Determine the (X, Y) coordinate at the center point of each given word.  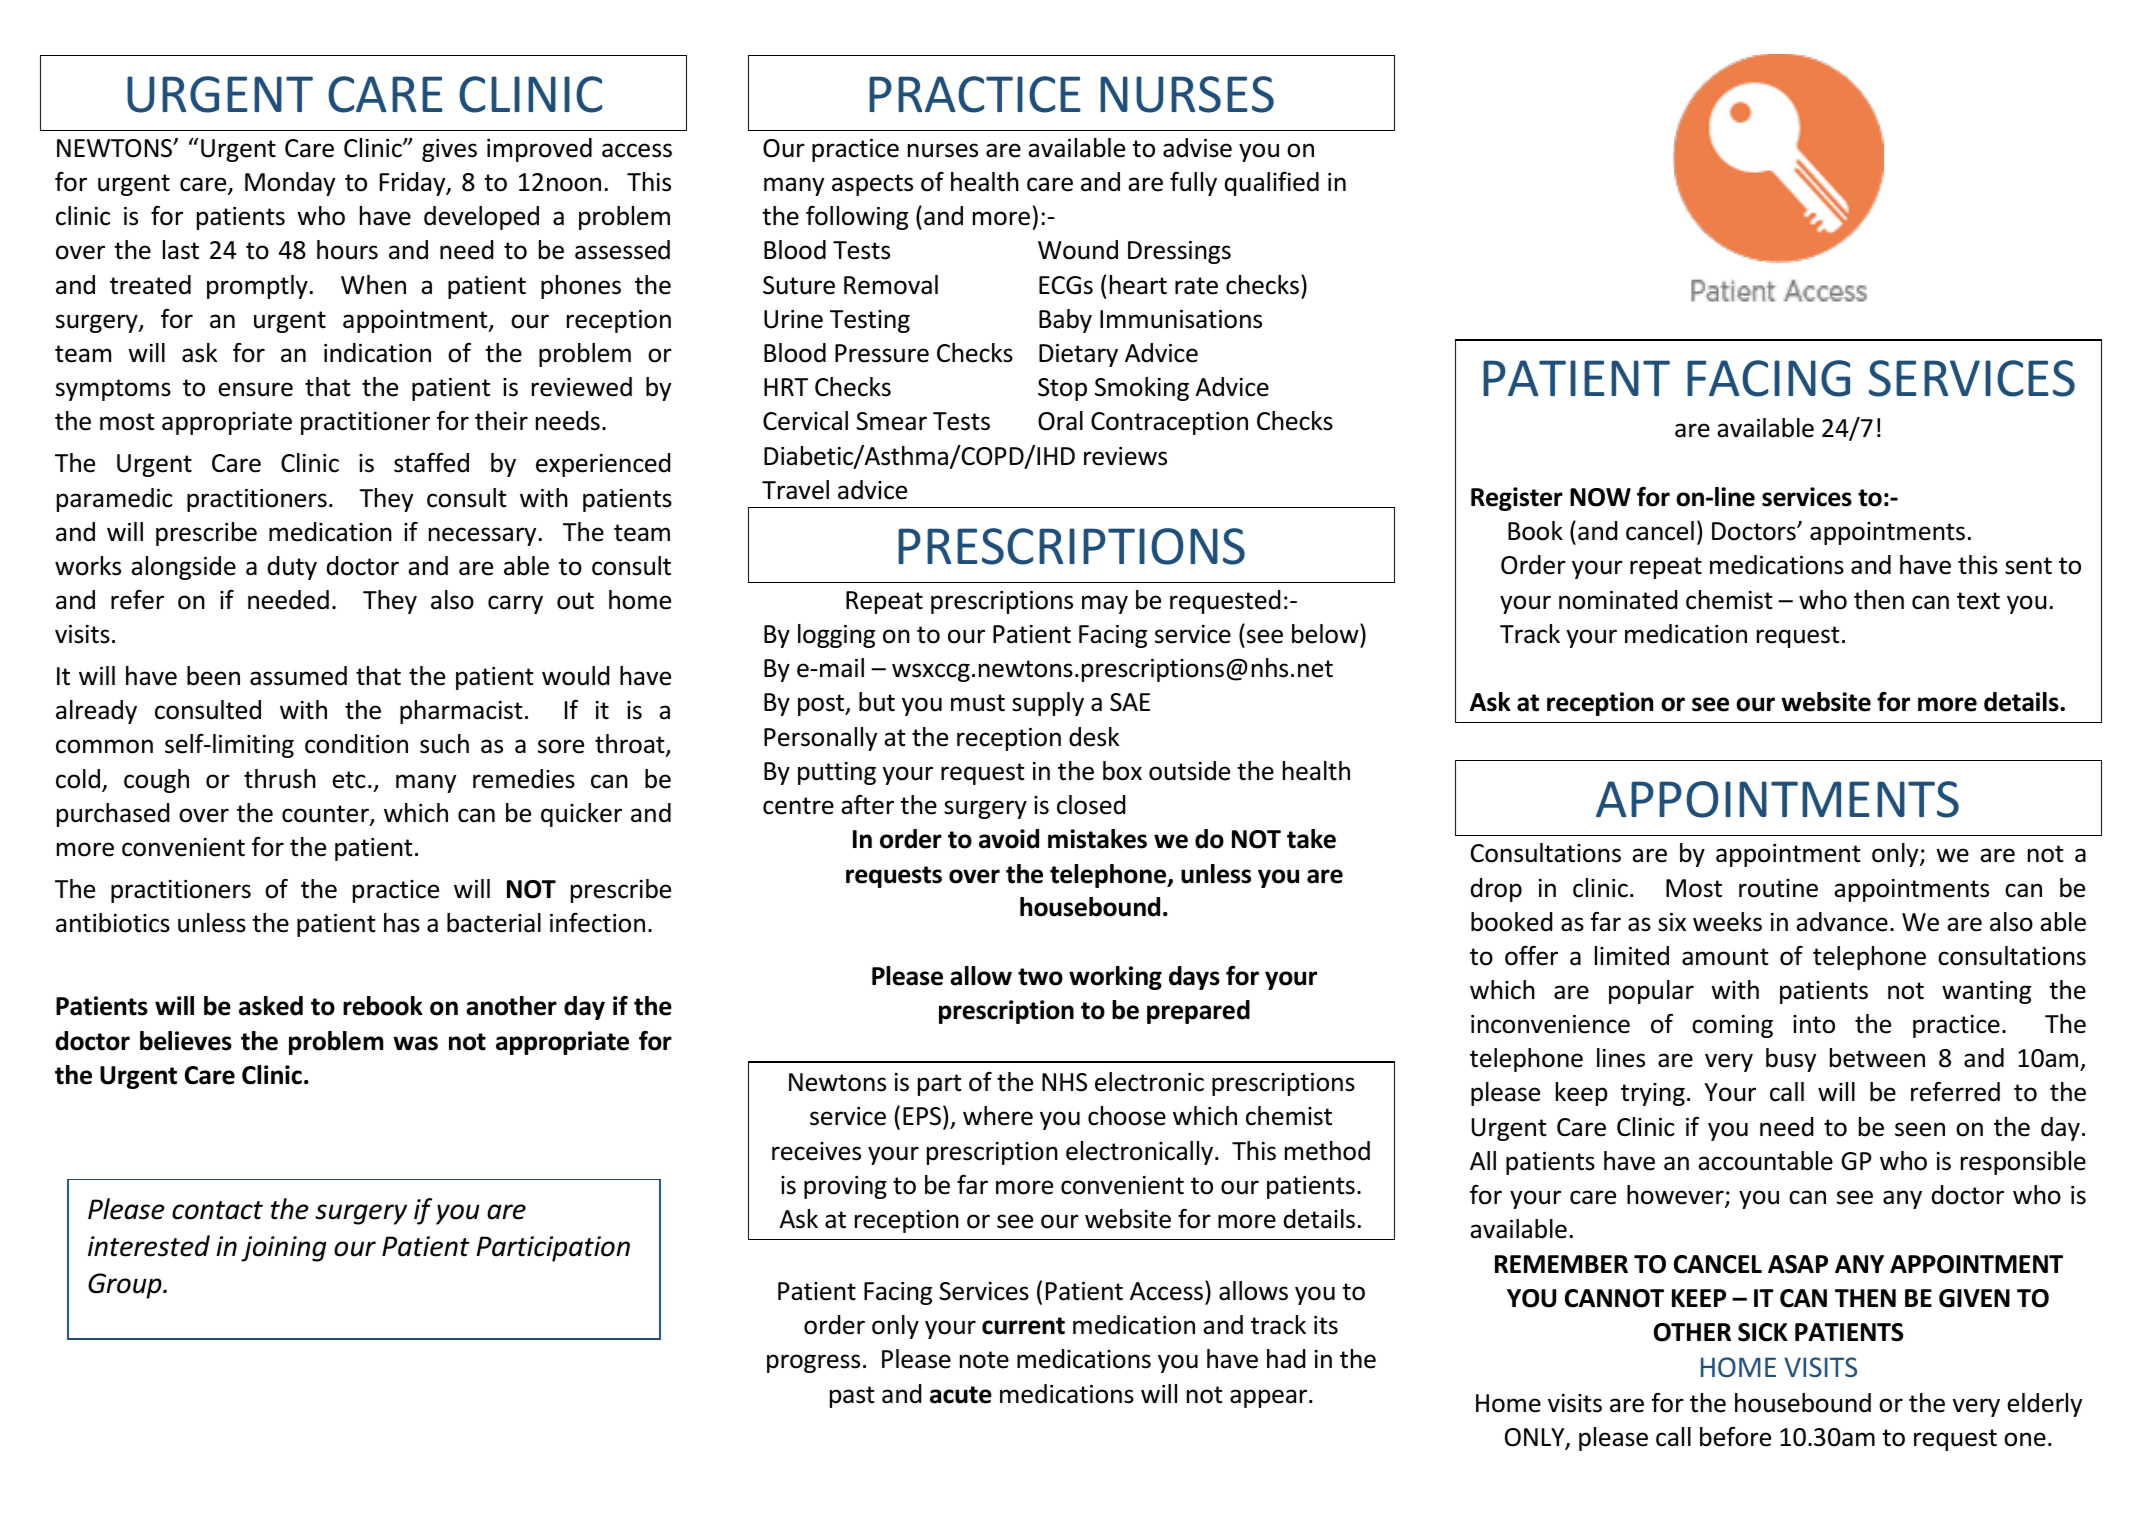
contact (217, 1210)
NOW (1600, 497)
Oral (1060, 421)
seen (1920, 1129)
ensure (255, 389)
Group (126, 1286)
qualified (1272, 184)
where (998, 1116)
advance (1842, 922)
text (1978, 601)
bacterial (494, 923)
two (1040, 977)
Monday (290, 184)
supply (1048, 704)
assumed (298, 676)
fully (1193, 184)
